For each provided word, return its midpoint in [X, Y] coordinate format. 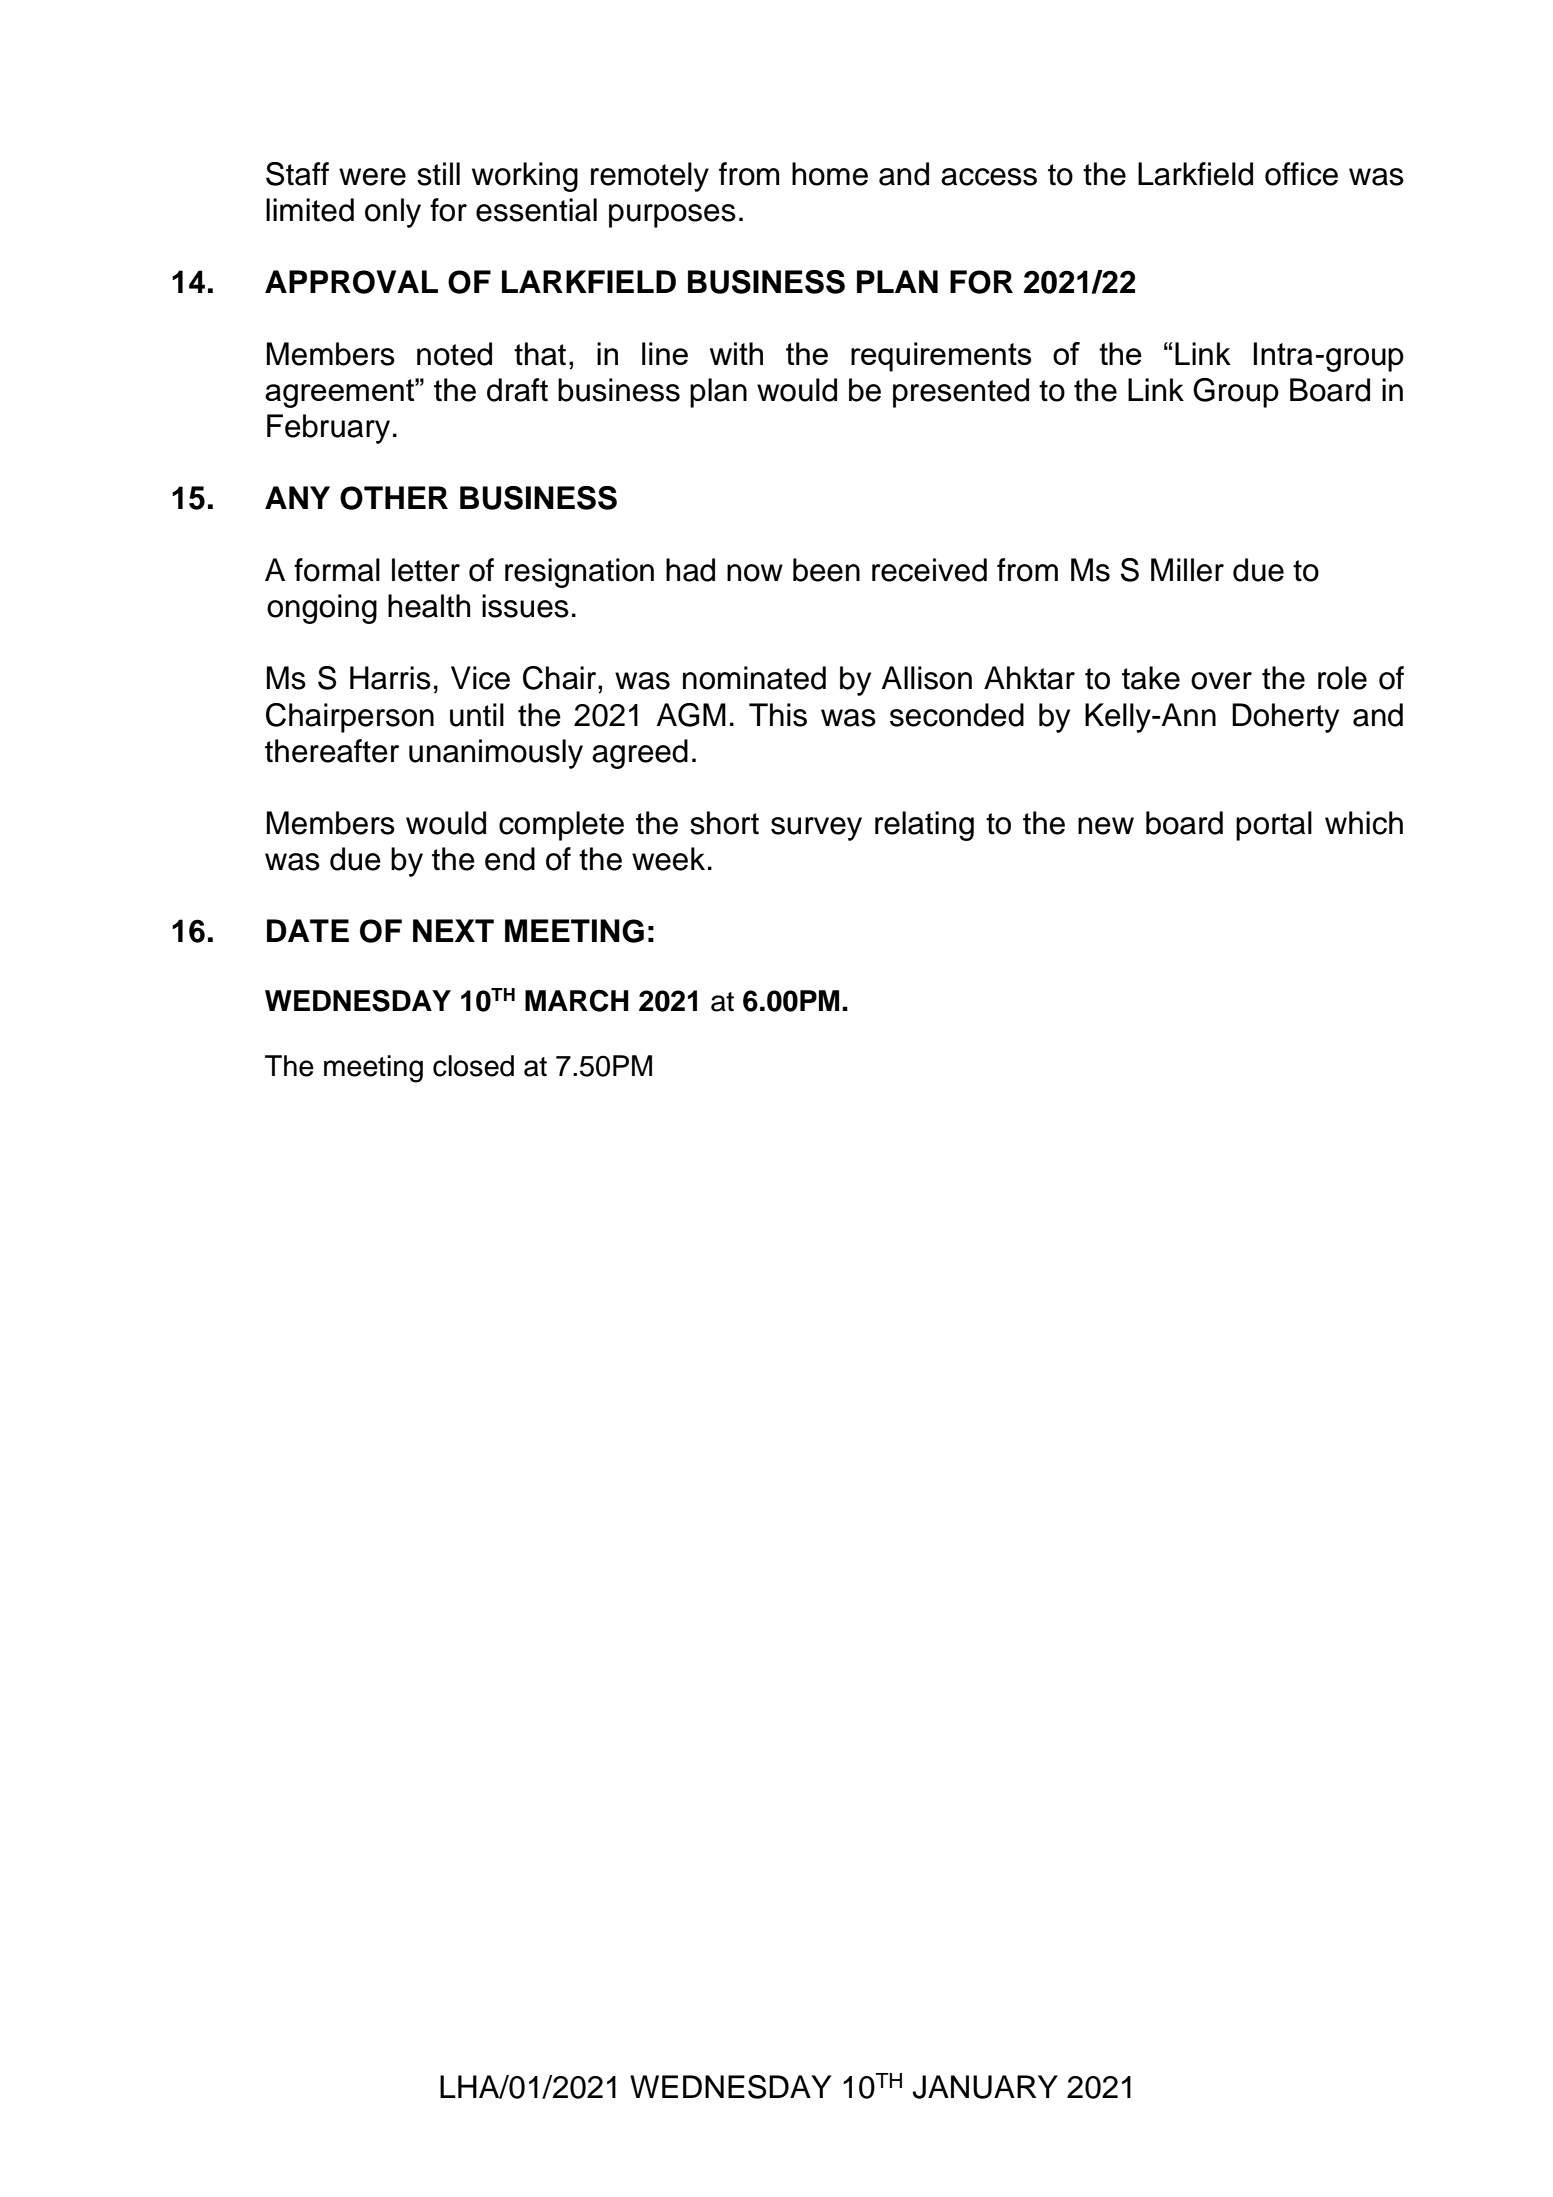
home [830, 174]
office [1301, 174]
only [393, 213]
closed [473, 1066]
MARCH [577, 1000]
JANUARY [985, 2087]
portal [1274, 826]
